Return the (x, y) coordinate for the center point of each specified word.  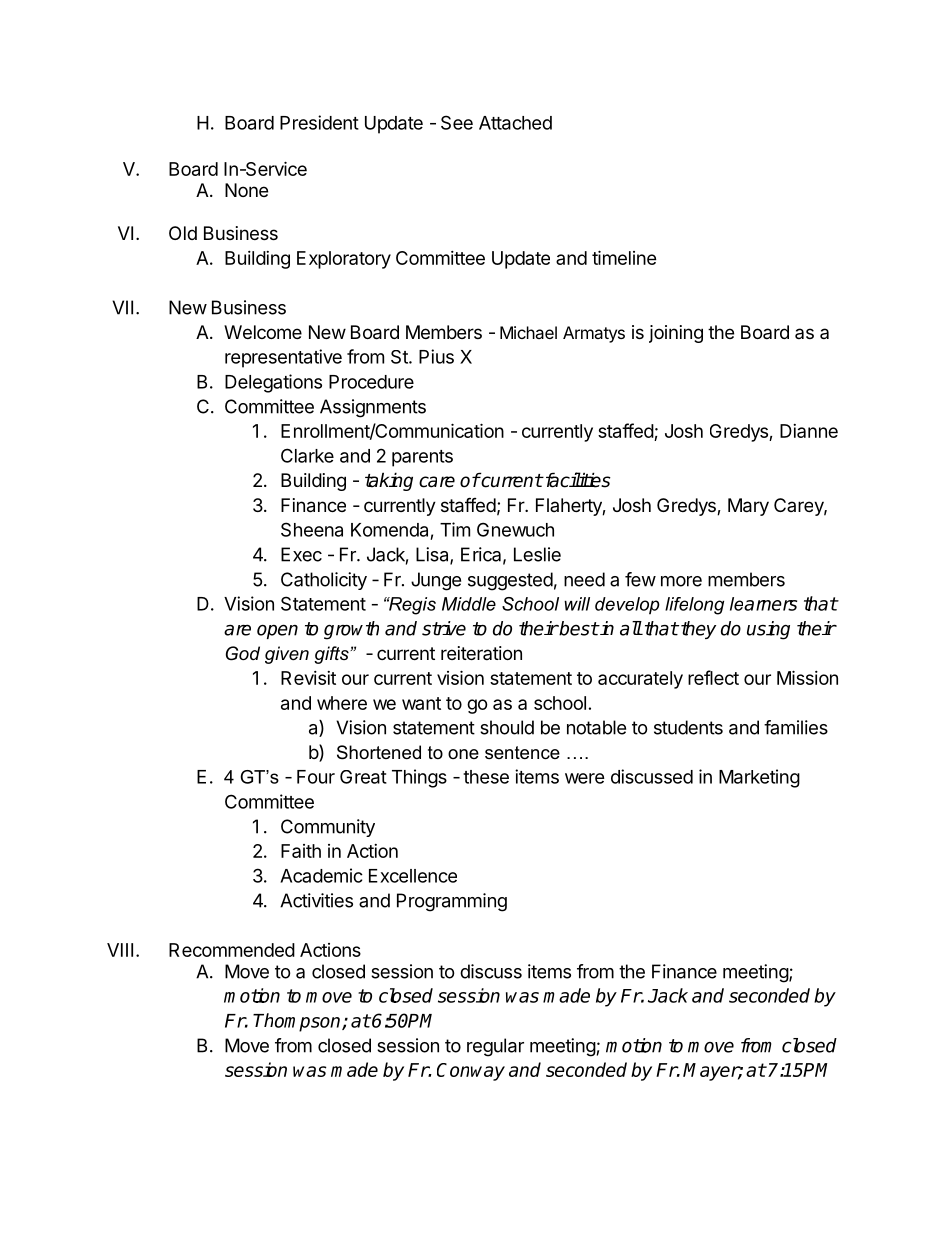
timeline (624, 257)
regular (495, 1047)
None (246, 190)
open (277, 631)
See (457, 122)
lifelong (694, 606)
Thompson (298, 1022)
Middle (469, 604)
